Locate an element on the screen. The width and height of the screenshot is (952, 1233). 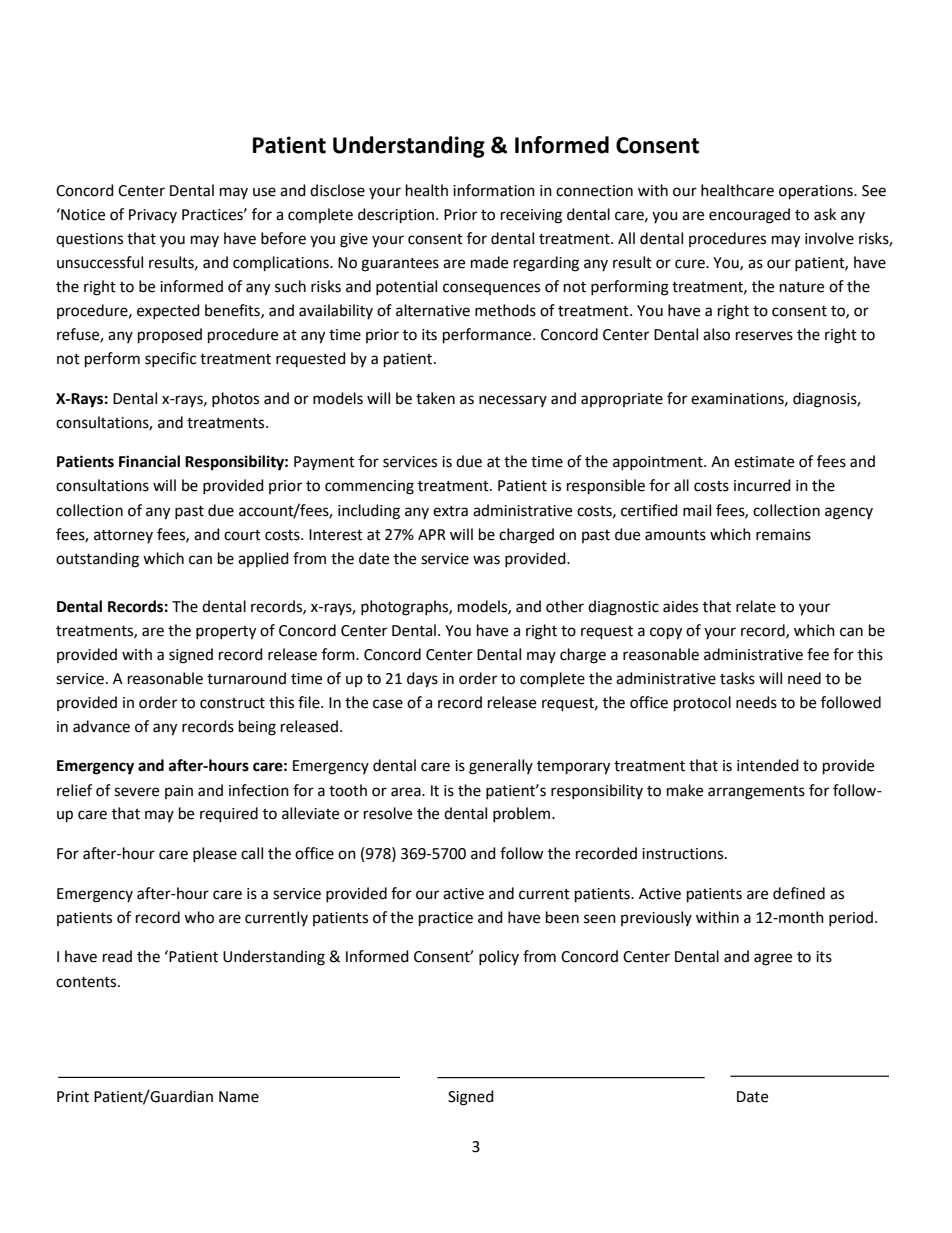
taken is located at coordinates (435, 398).
